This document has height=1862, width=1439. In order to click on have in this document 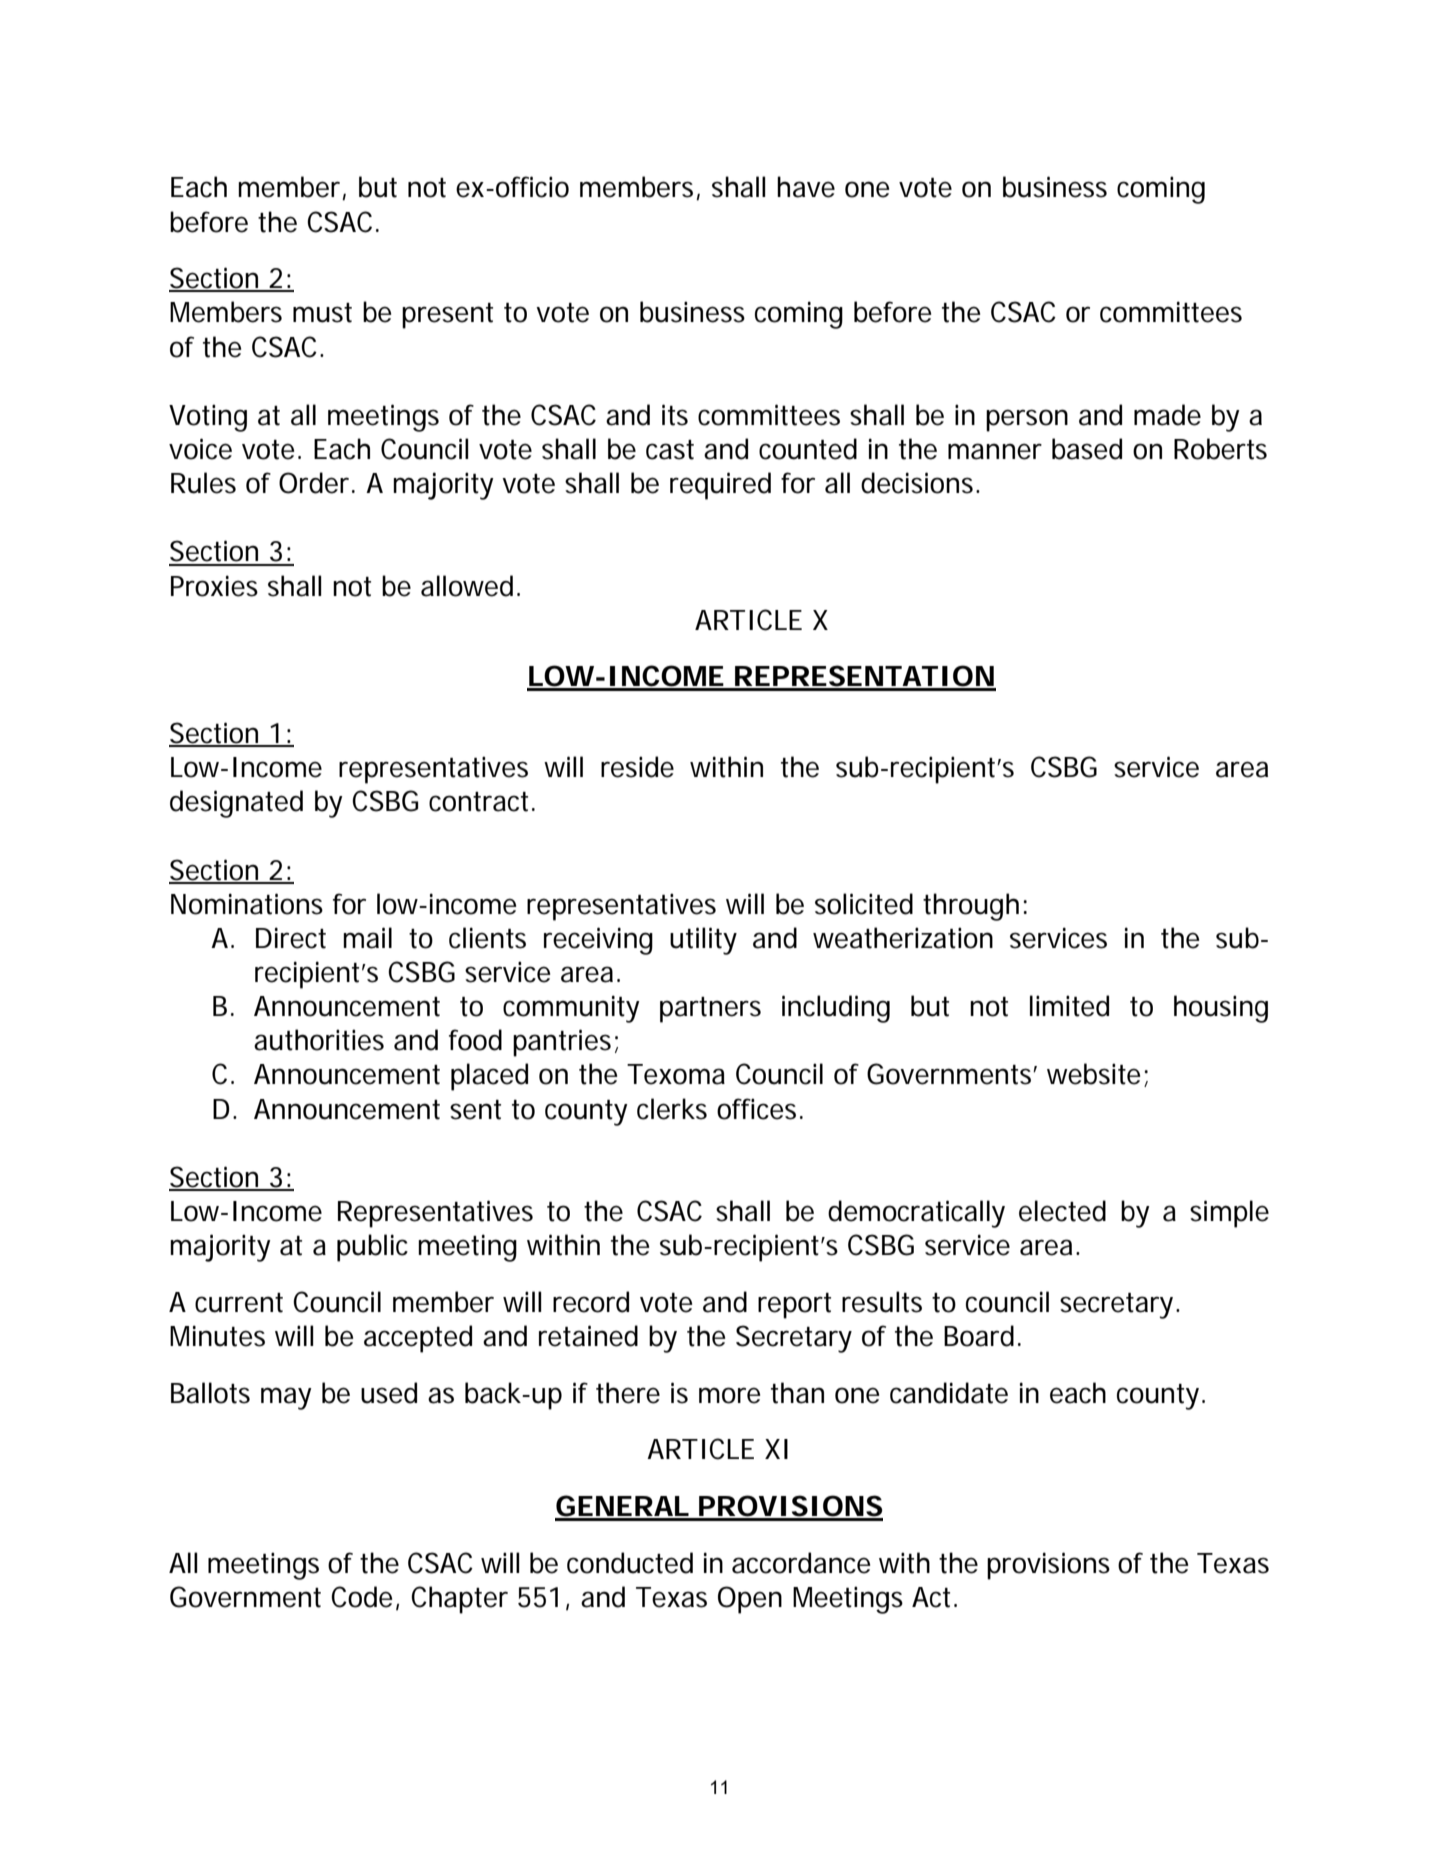, I will do `click(806, 187)`.
